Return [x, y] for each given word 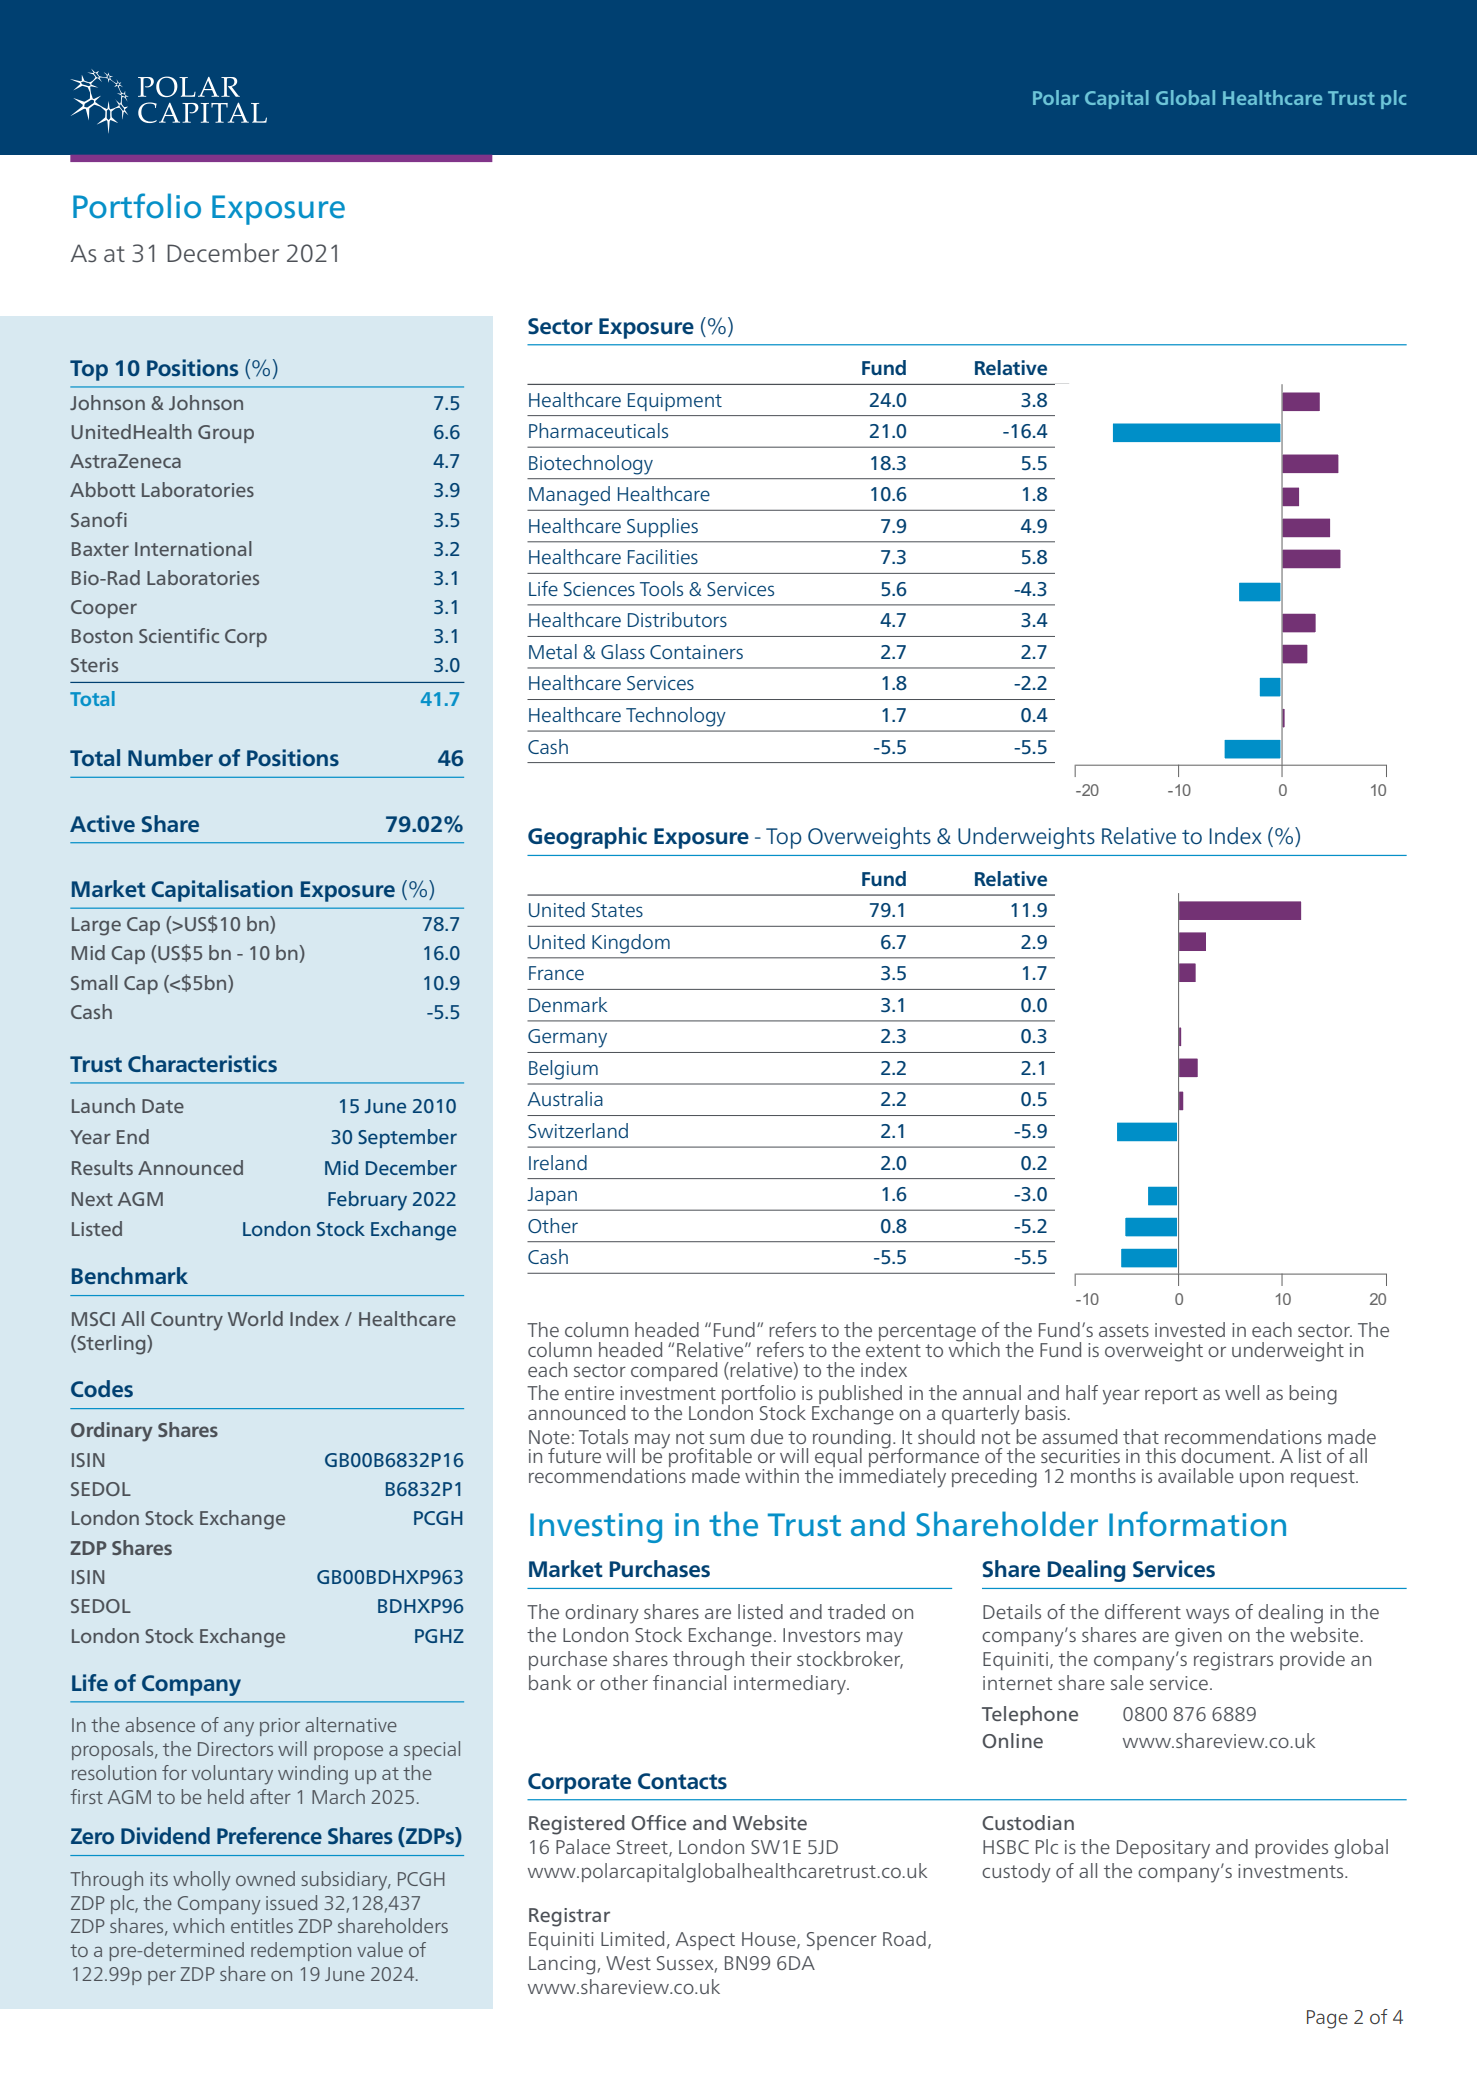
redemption [301, 1951]
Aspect [705, 1941]
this [1160, 1455]
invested [1190, 1329]
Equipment [675, 402]
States [617, 910]
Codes [102, 1388]
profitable [710, 1459]
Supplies [662, 527]
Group [226, 434]
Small [94, 982]
